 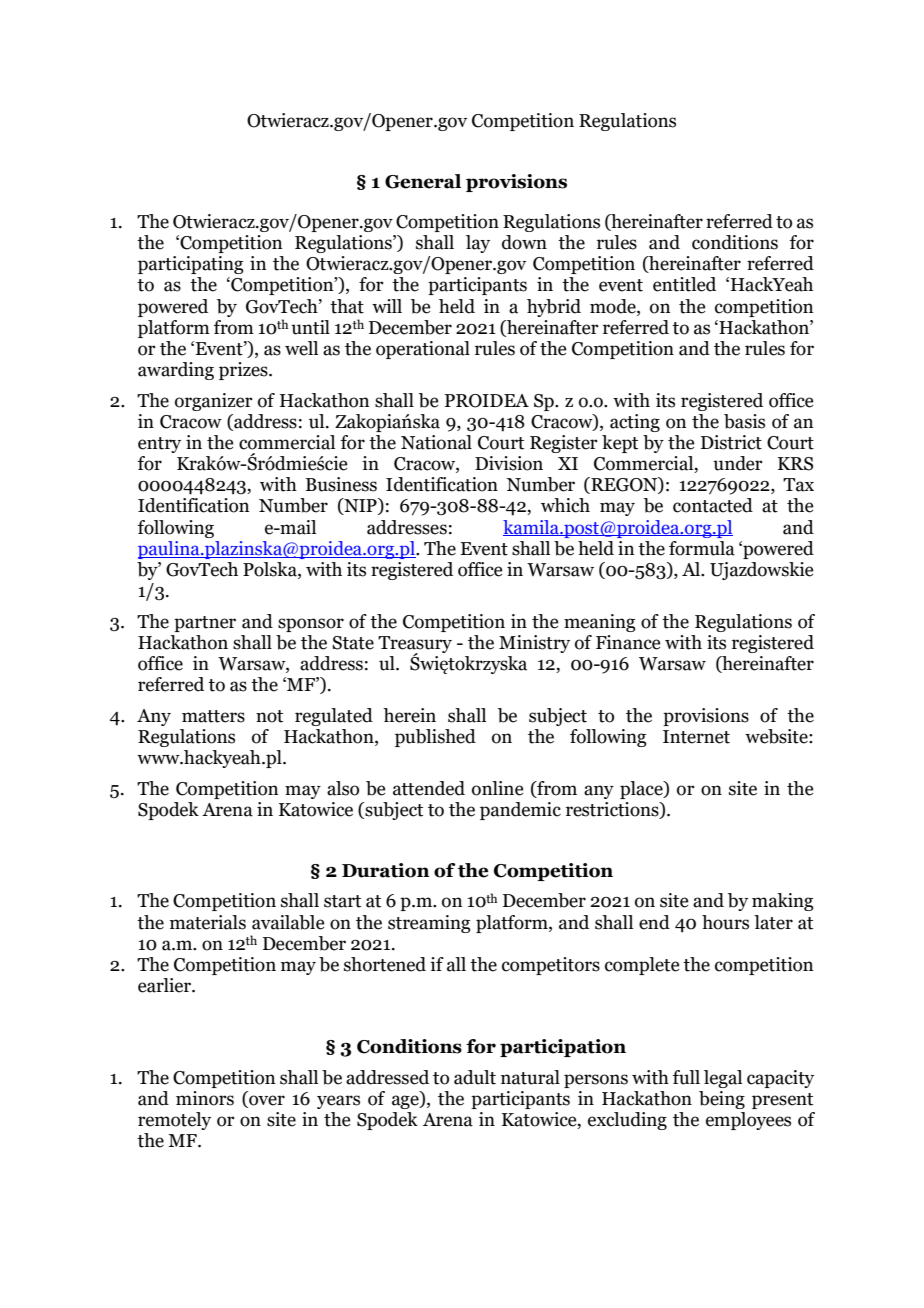 I want to click on minors, so click(x=205, y=1098).
